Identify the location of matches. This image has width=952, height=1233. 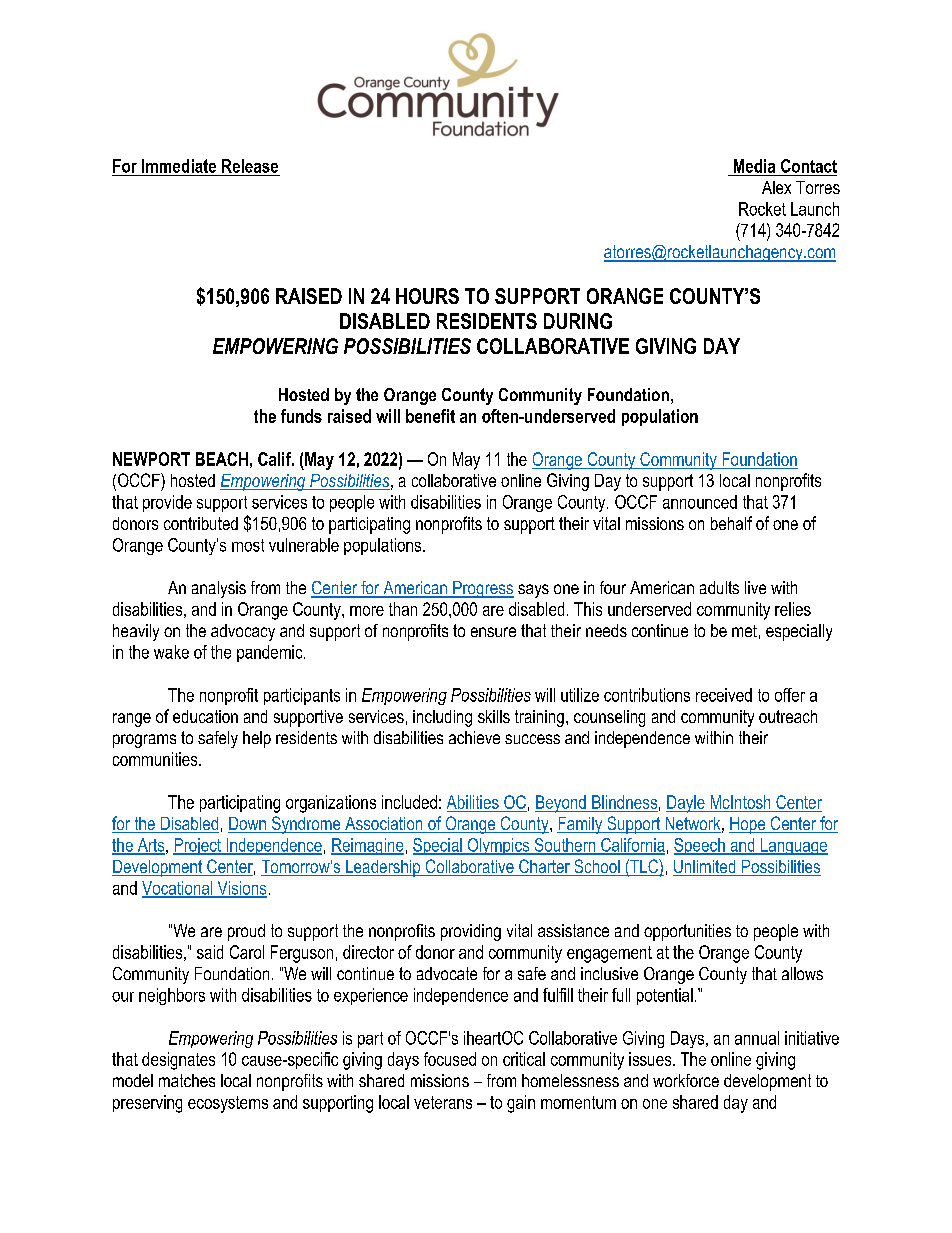
(187, 1080).
